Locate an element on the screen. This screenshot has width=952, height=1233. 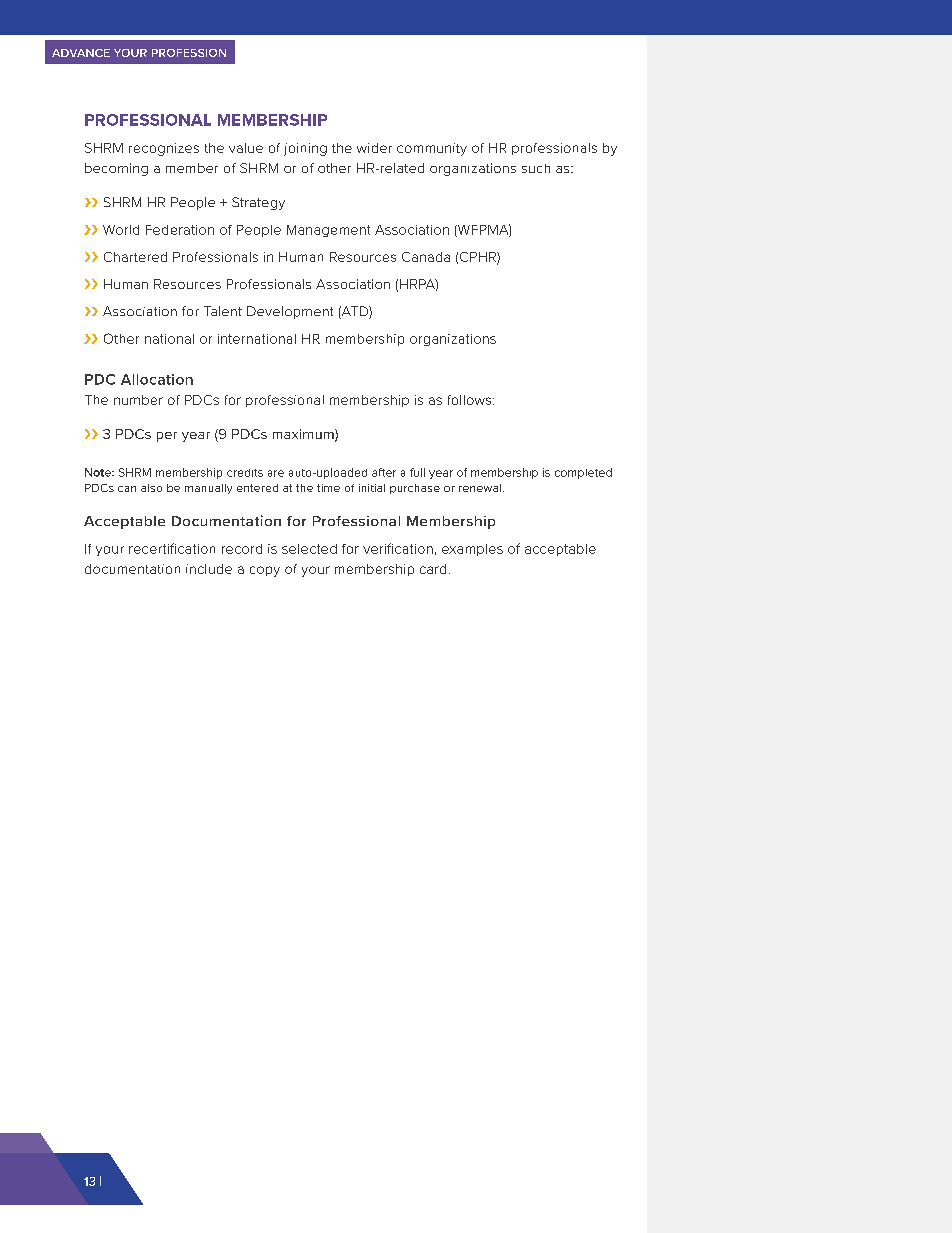
community is located at coordinates (432, 149).
